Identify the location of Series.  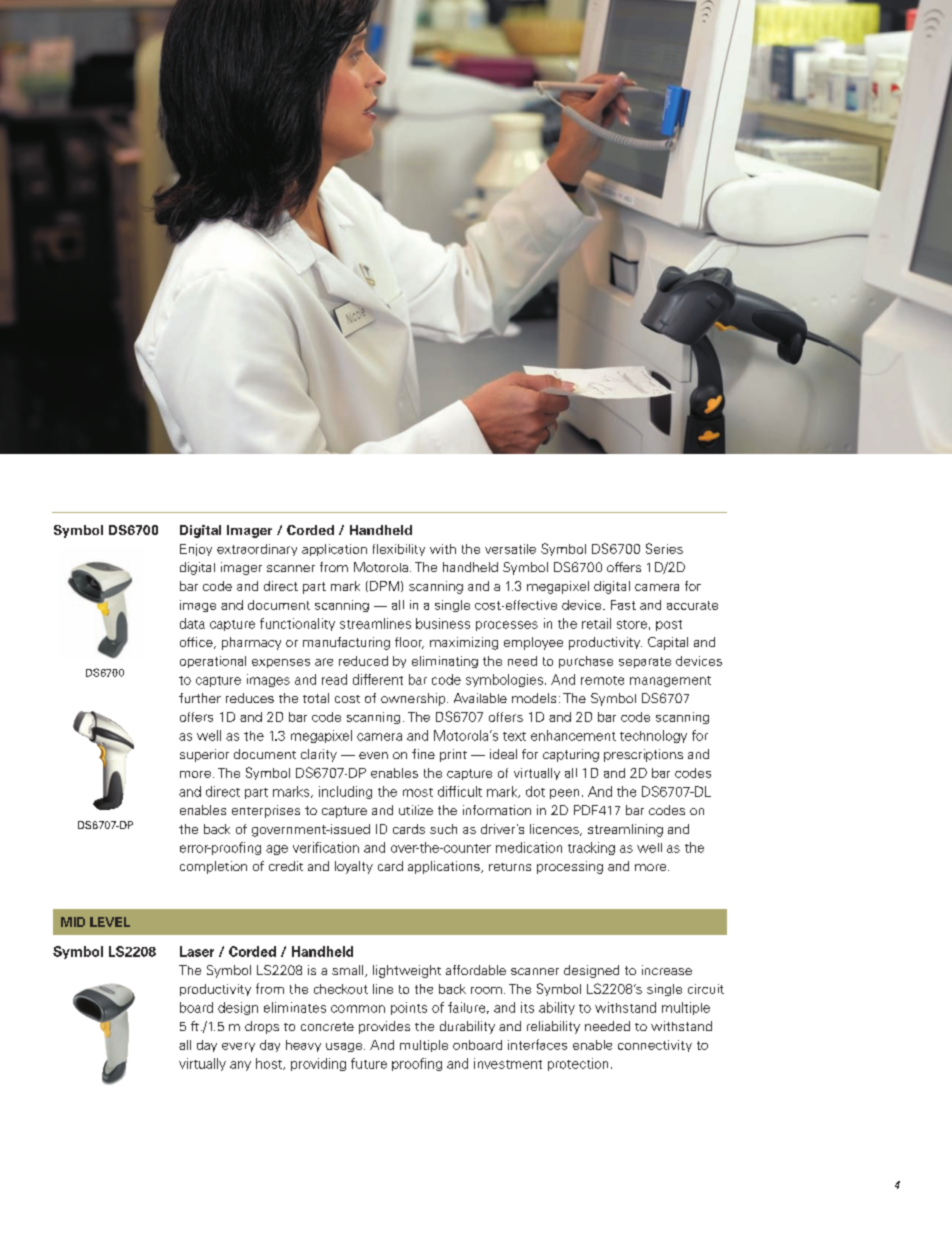
(664, 548).
